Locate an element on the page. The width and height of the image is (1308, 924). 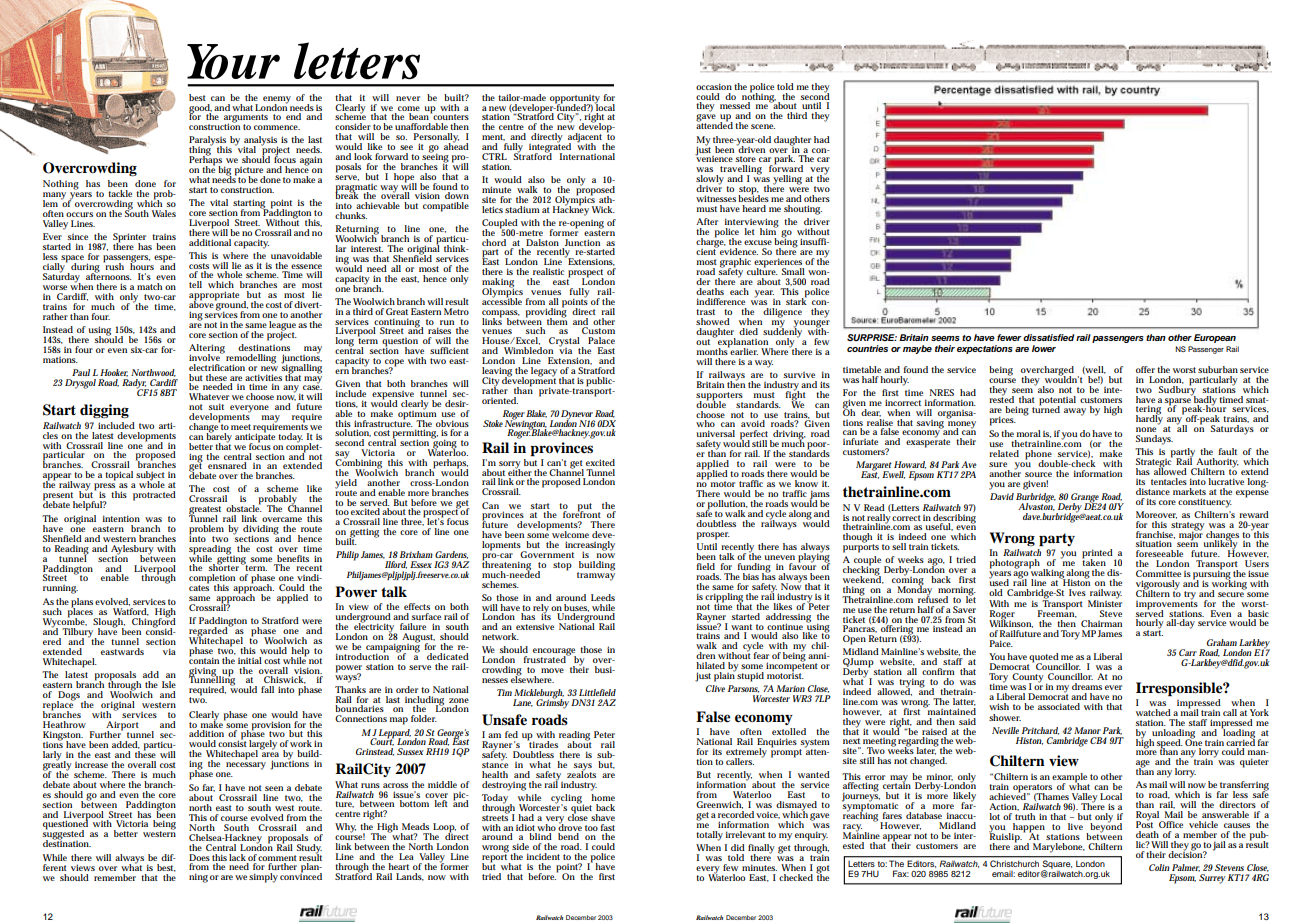
Your is located at coordinates (233, 62).
